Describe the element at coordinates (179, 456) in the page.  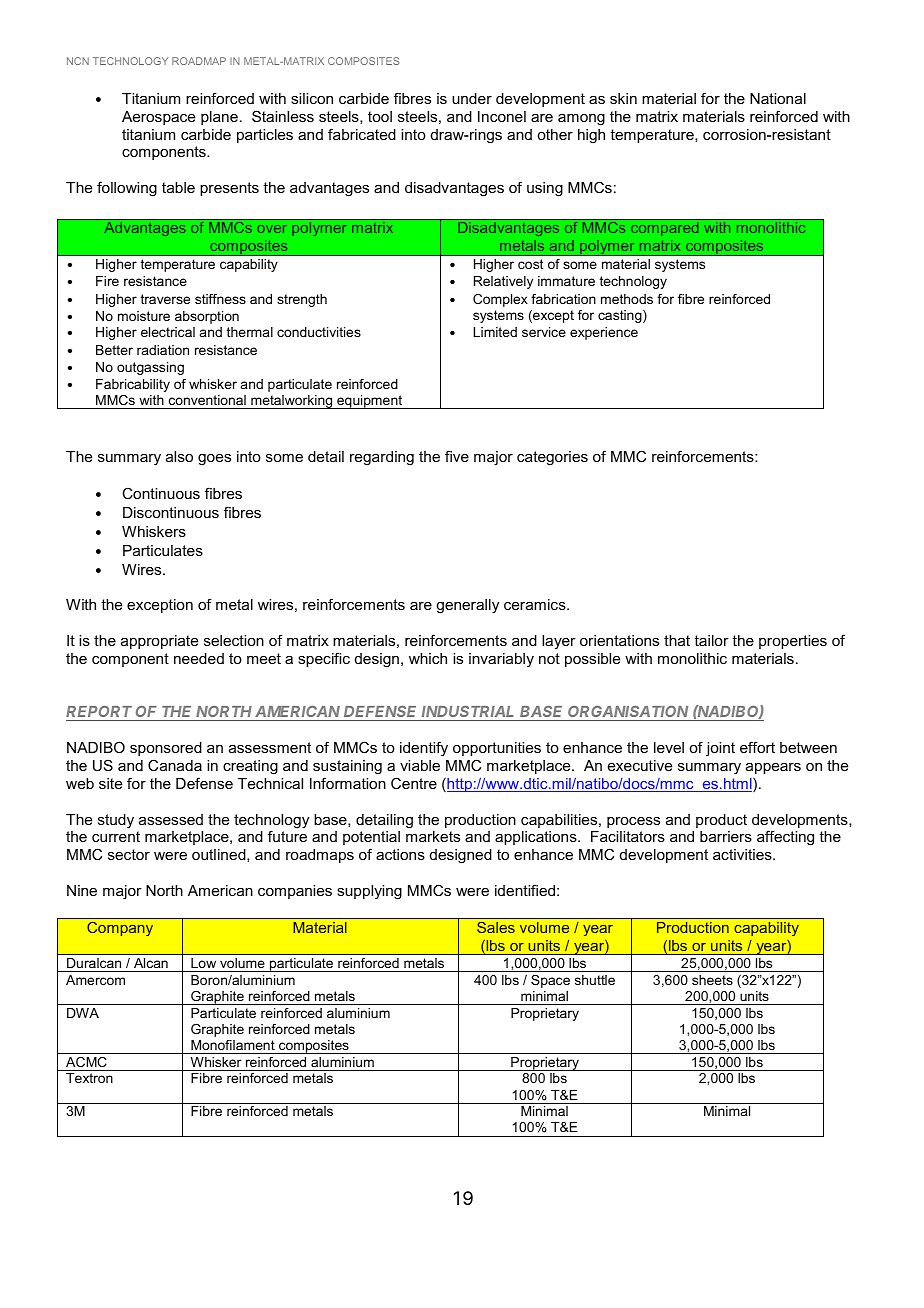
I see `also` at that location.
